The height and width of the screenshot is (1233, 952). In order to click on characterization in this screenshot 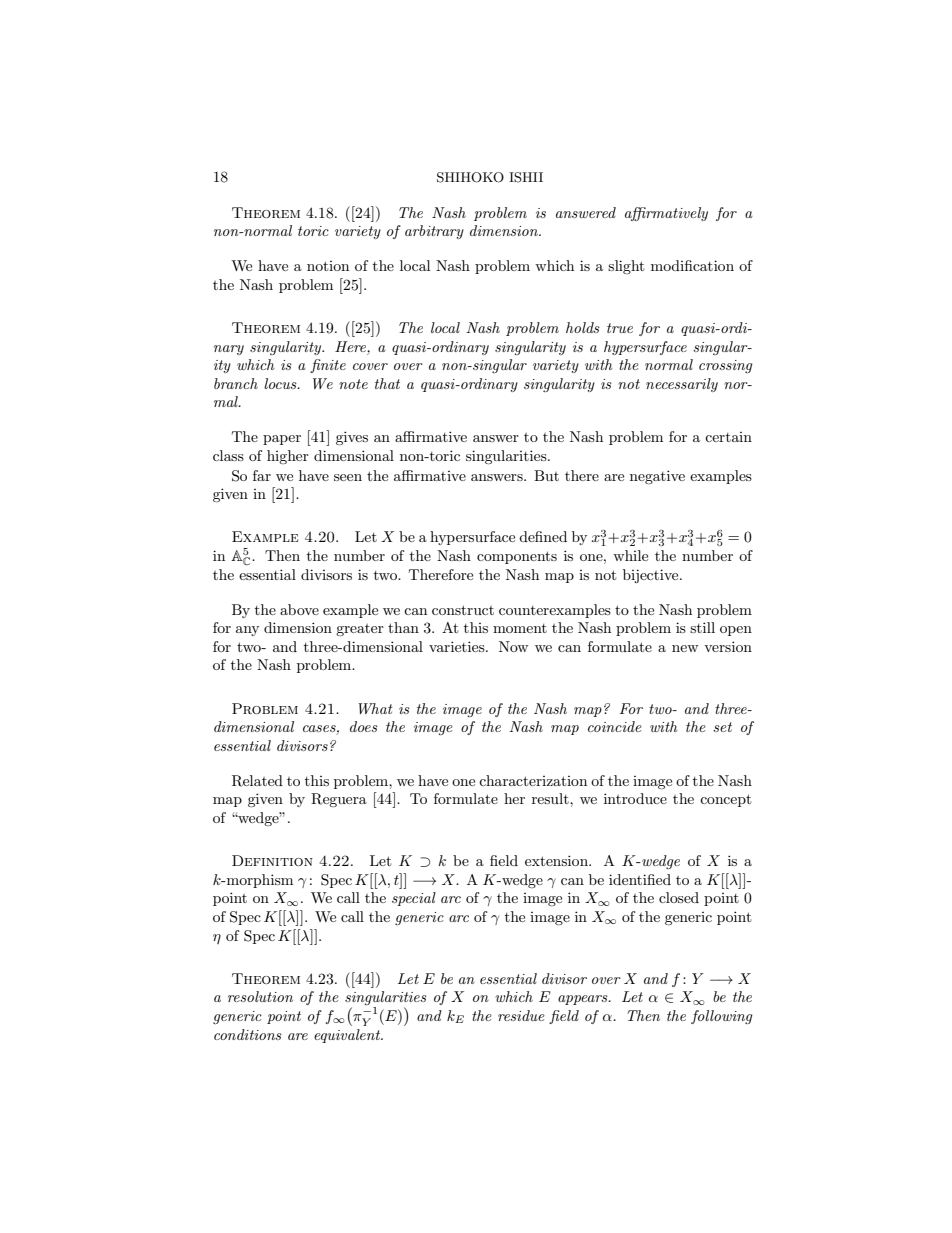, I will do `click(533, 780)`.
